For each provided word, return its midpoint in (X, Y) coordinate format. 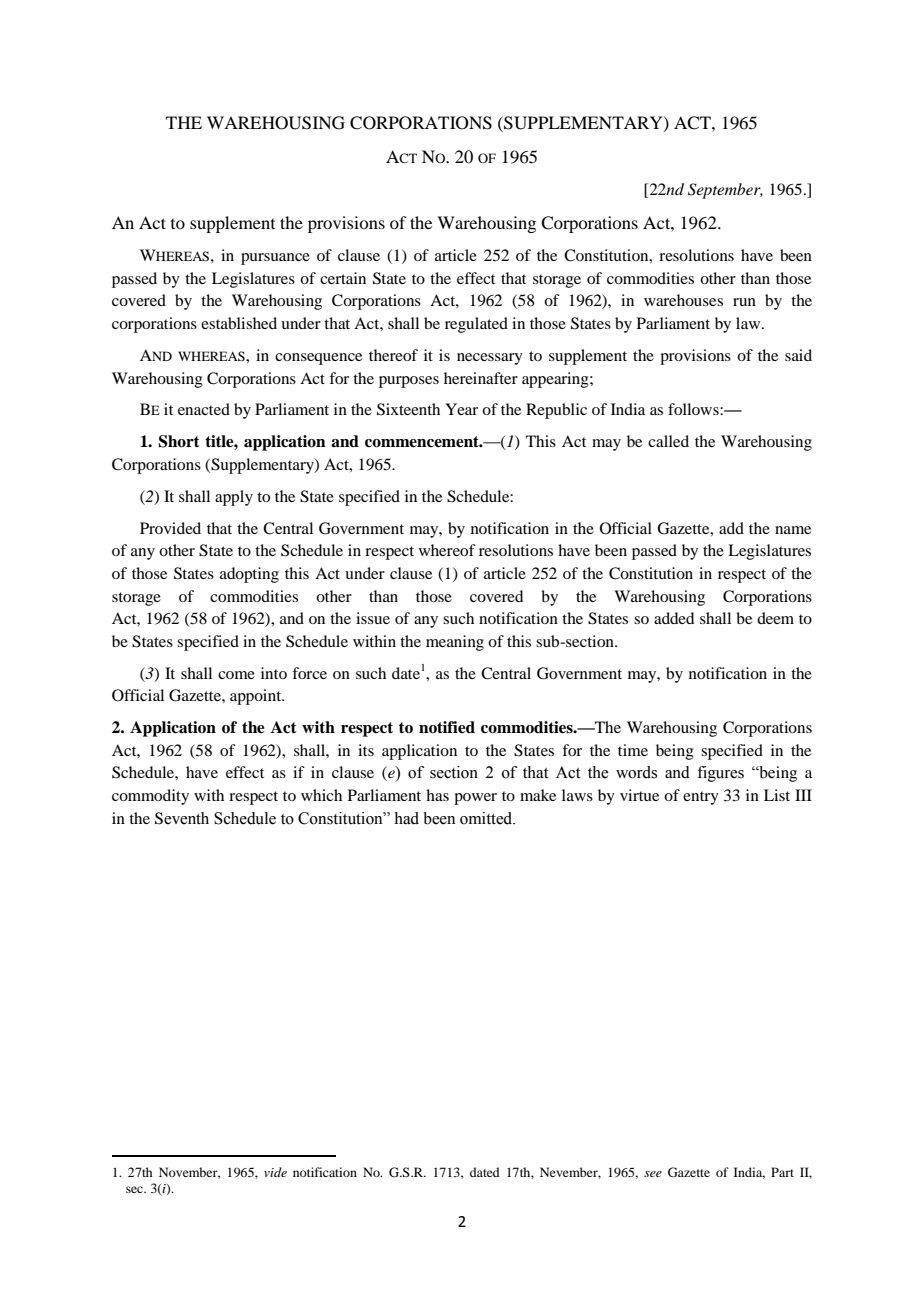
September (725, 191)
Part (782, 1172)
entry (701, 798)
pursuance (275, 259)
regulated (476, 325)
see (653, 1174)
